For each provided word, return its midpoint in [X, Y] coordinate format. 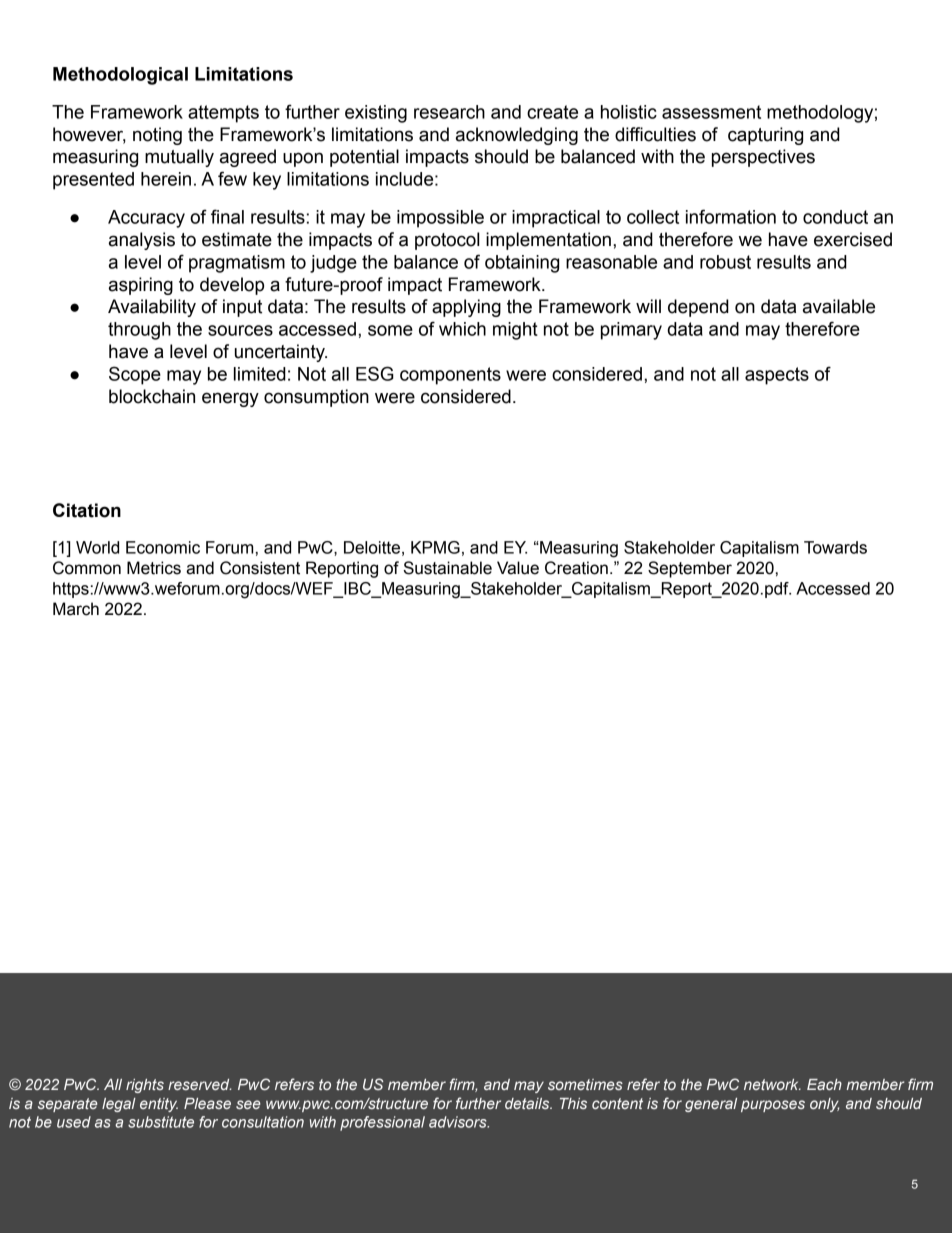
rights [145, 1086]
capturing [765, 136]
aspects [777, 376]
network [772, 1084]
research [449, 112]
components [450, 376]
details [528, 1103]
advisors [459, 1122]
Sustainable [447, 568]
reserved [199, 1084]
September [690, 569]
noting [157, 136]
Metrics [154, 568]
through [139, 331]
